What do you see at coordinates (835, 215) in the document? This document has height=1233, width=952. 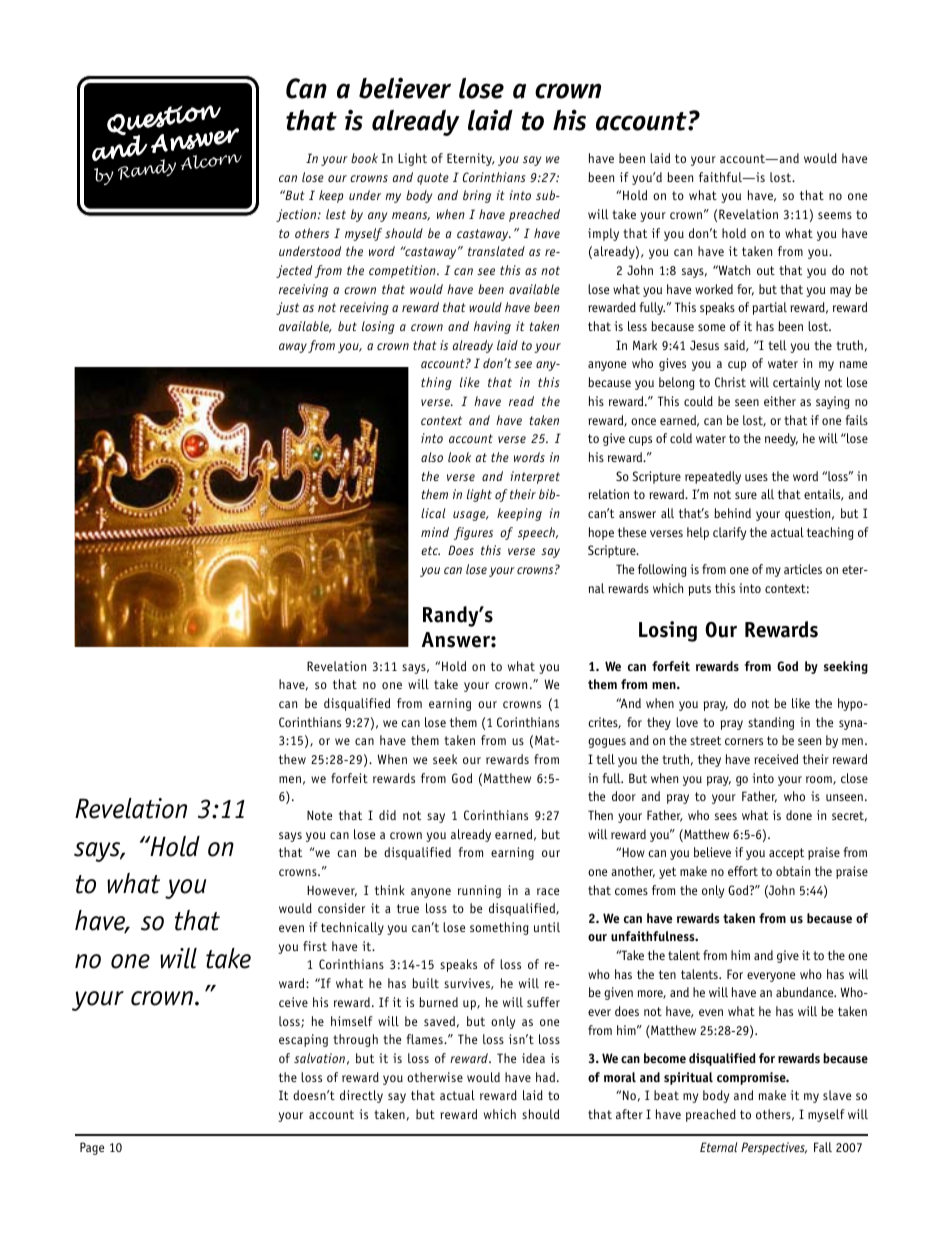 I see `seems` at bounding box center [835, 215].
